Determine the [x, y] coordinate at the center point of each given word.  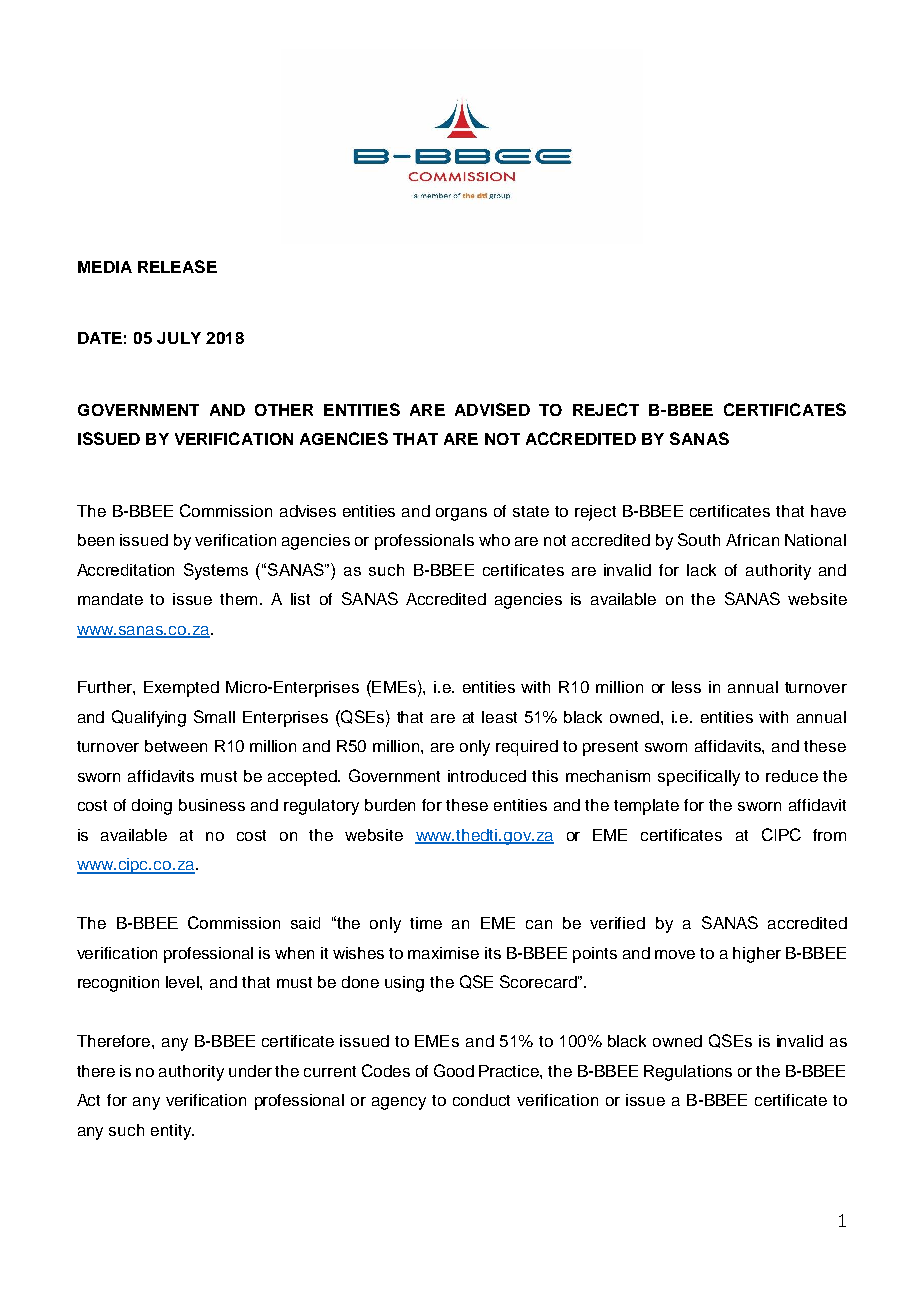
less [686, 687]
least [499, 717]
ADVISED [492, 409]
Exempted [181, 689]
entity [172, 1132]
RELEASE [177, 266]
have [828, 511]
